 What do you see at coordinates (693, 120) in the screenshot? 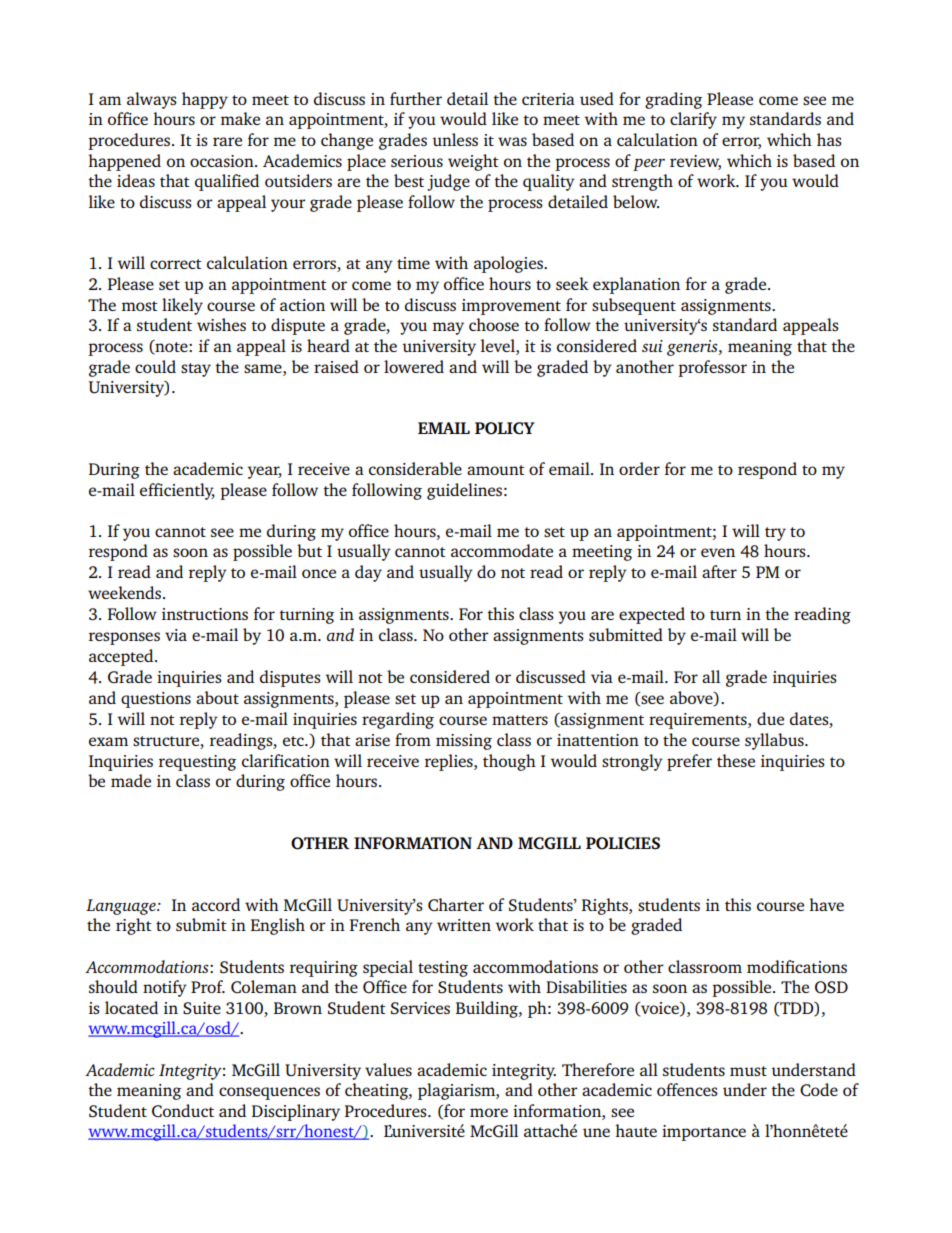
I see `clarify` at bounding box center [693, 120].
